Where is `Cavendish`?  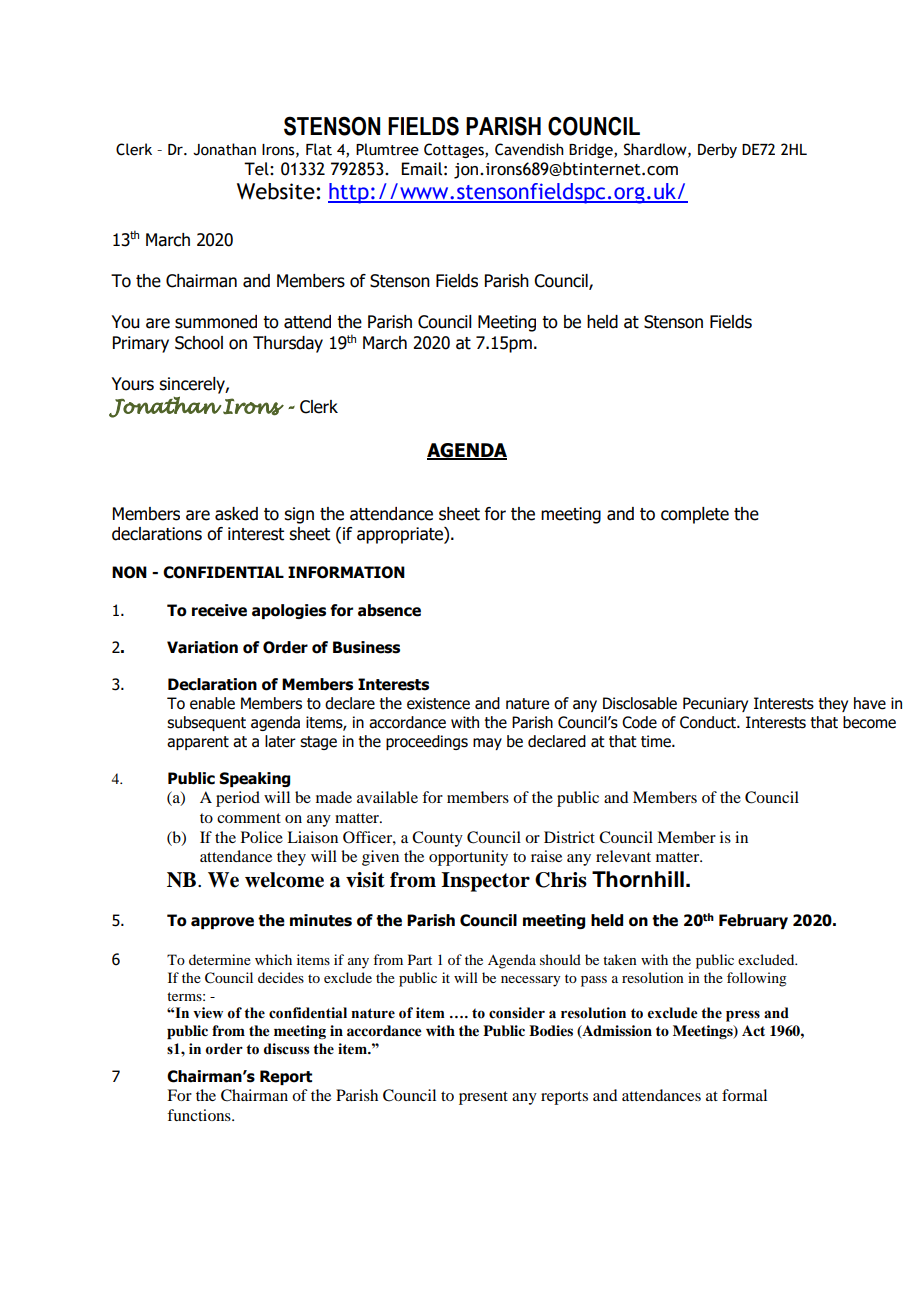
Cavendish is located at coordinates (529, 149).
